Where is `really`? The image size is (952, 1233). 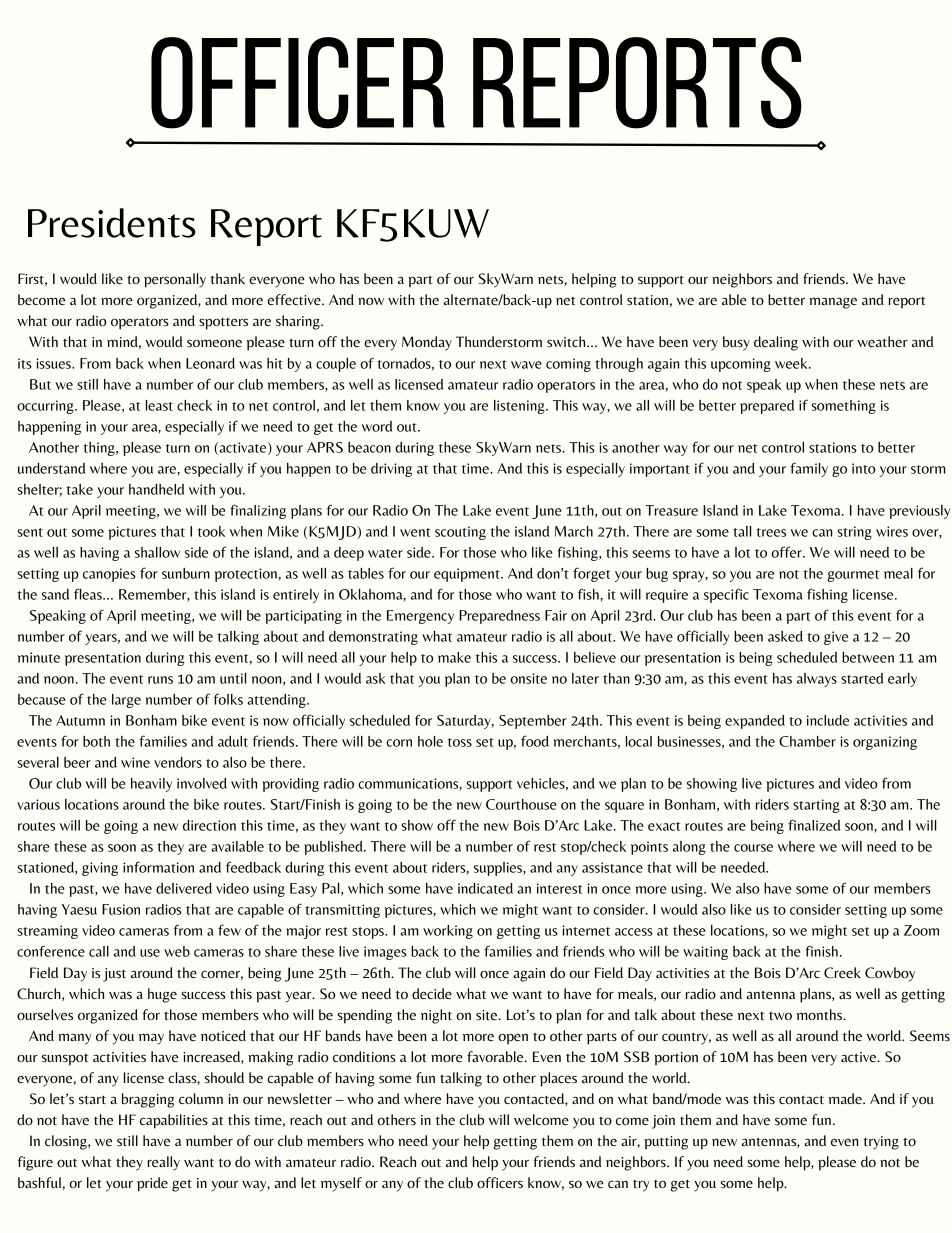 really is located at coordinates (164, 1163).
